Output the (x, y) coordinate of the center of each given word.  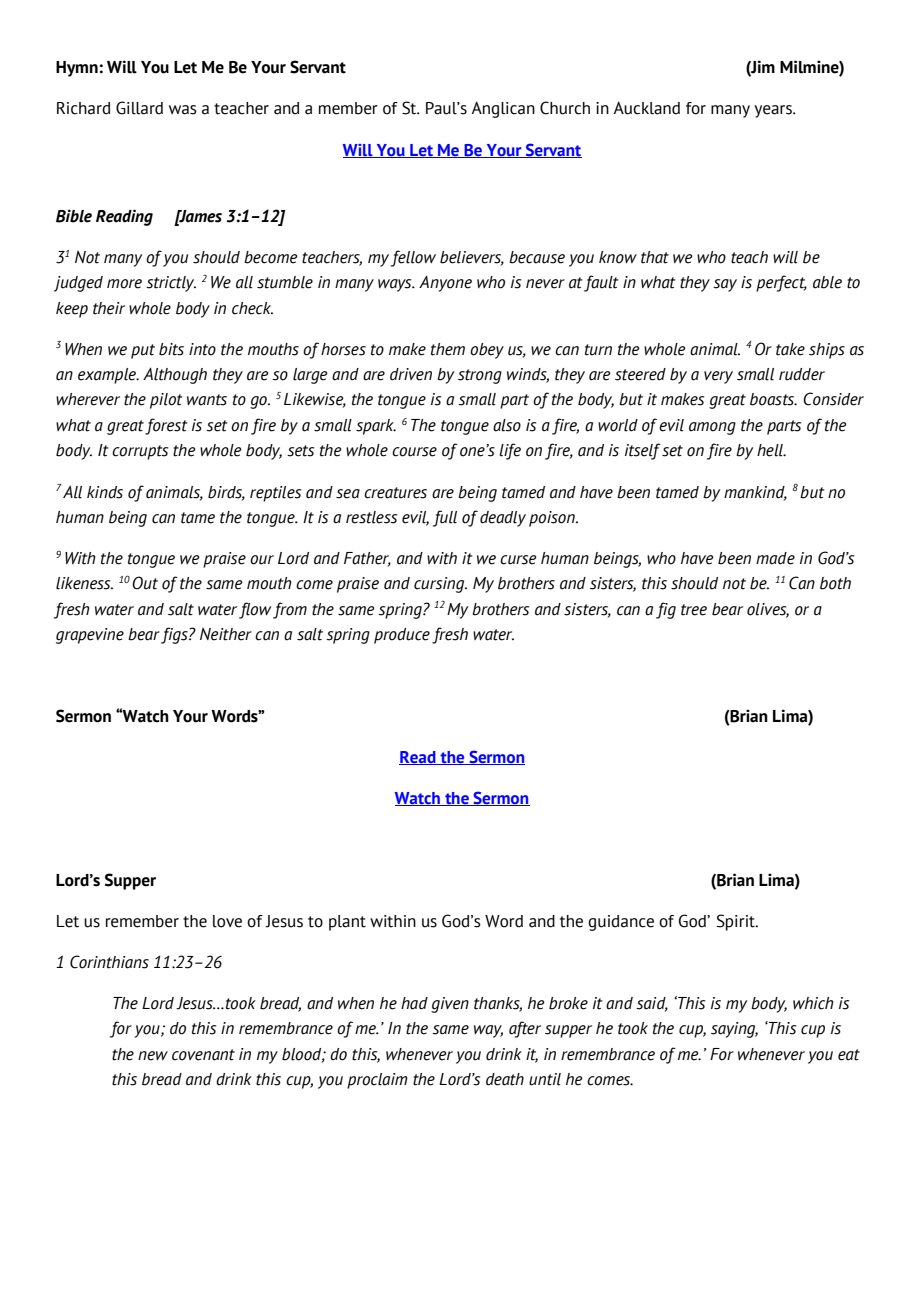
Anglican (503, 109)
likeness (84, 583)
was (183, 110)
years (774, 111)
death (505, 1079)
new (153, 1056)
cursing (440, 585)
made (775, 558)
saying (734, 1030)
